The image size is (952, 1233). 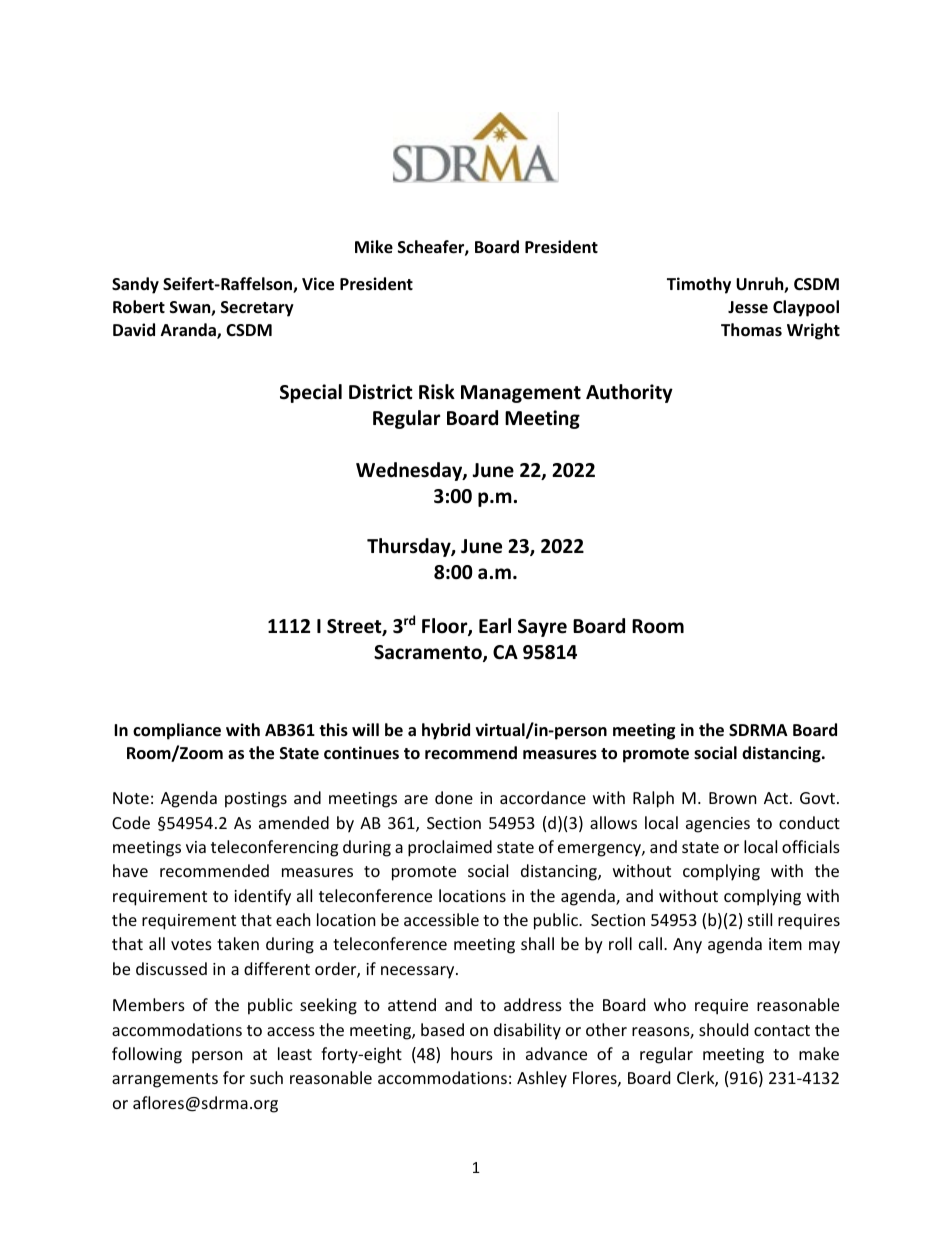 I want to click on Special, so click(x=311, y=393).
